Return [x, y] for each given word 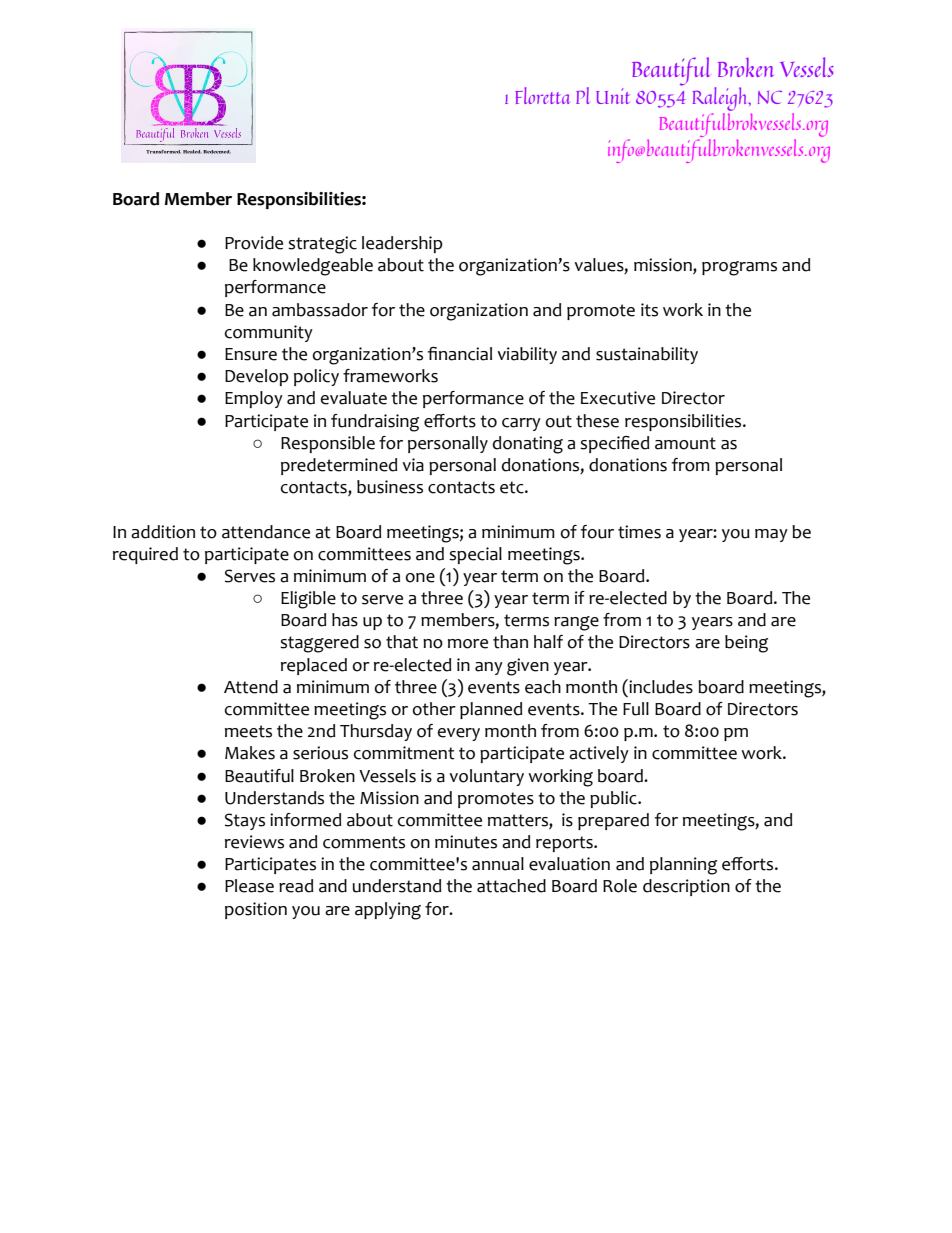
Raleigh [721, 100]
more [468, 644]
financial [460, 354]
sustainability [647, 355]
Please [249, 886]
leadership [402, 244]
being [746, 644]
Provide [254, 243]
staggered [319, 644]
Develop [257, 377]
